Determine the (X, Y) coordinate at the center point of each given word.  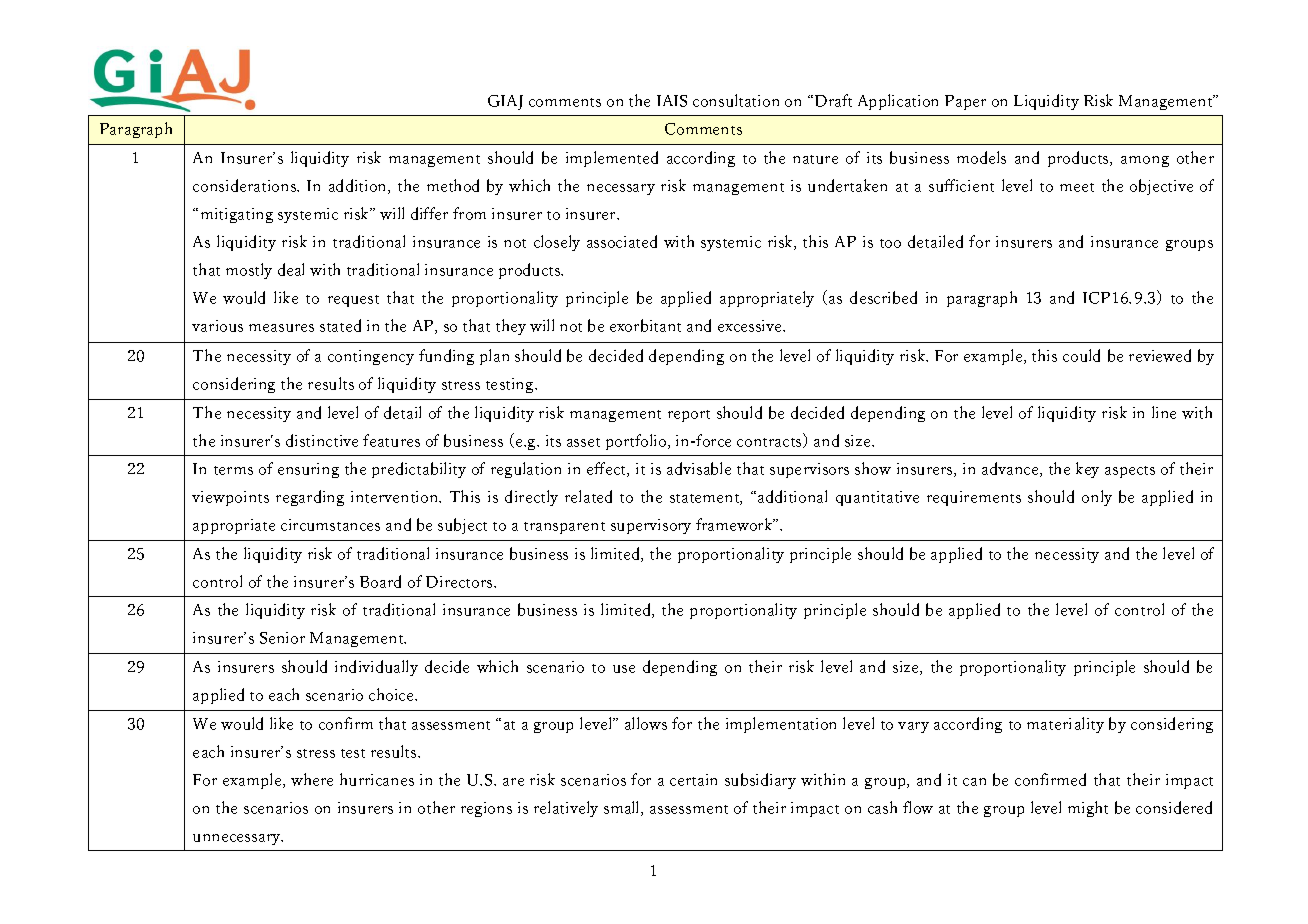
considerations (245, 185)
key (1087, 470)
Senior (282, 638)
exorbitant (645, 325)
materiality (1065, 725)
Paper (965, 102)
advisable (699, 468)
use (624, 669)
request (353, 301)
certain (693, 780)
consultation (736, 100)
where (312, 779)
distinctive (322, 440)
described (883, 297)
